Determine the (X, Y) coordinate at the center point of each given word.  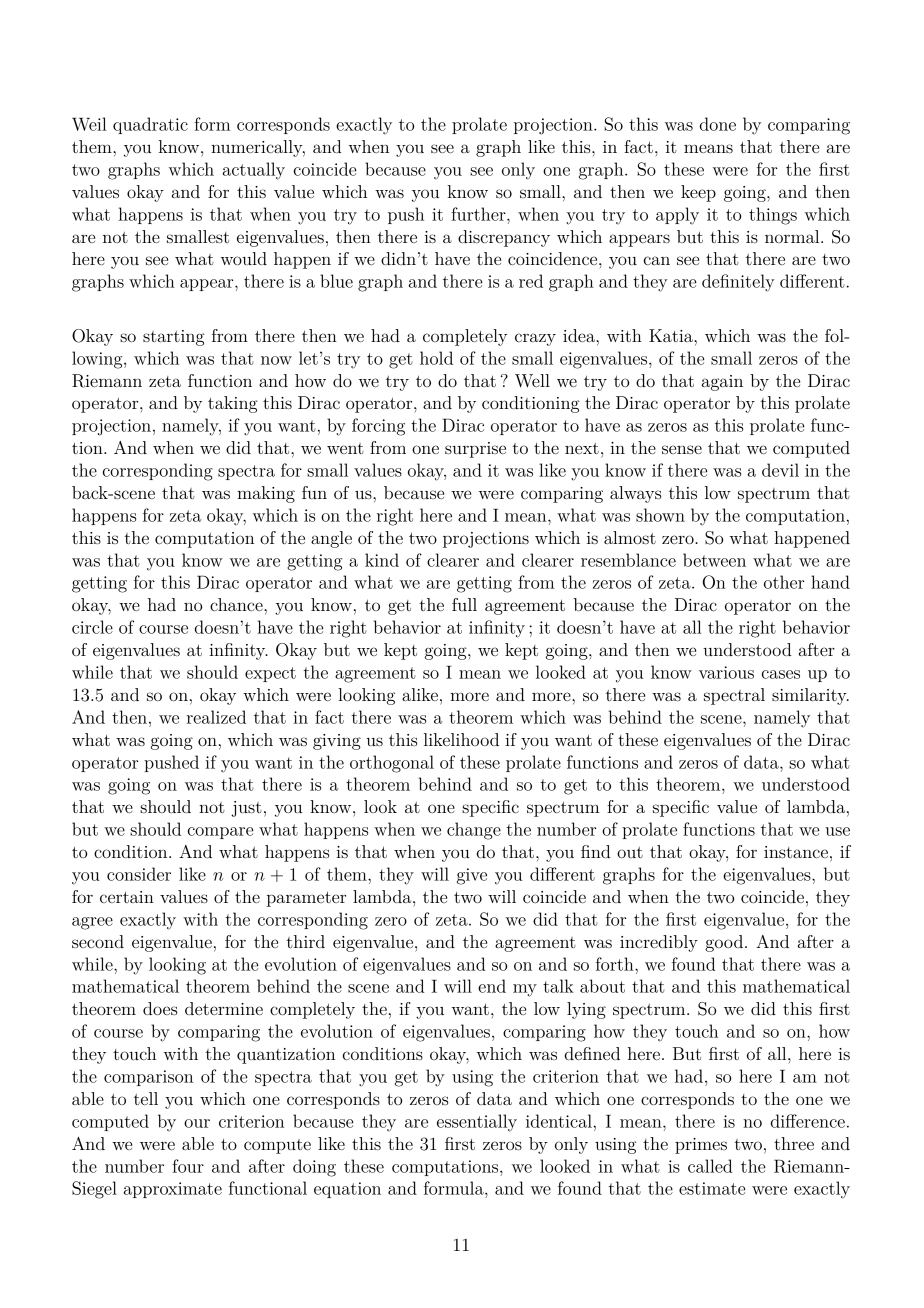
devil (780, 470)
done (718, 124)
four (188, 1166)
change (474, 831)
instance (796, 852)
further (479, 214)
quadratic (150, 125)
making (266, 494)
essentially (477, 1123)
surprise (475, 450)
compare (221, 833)
